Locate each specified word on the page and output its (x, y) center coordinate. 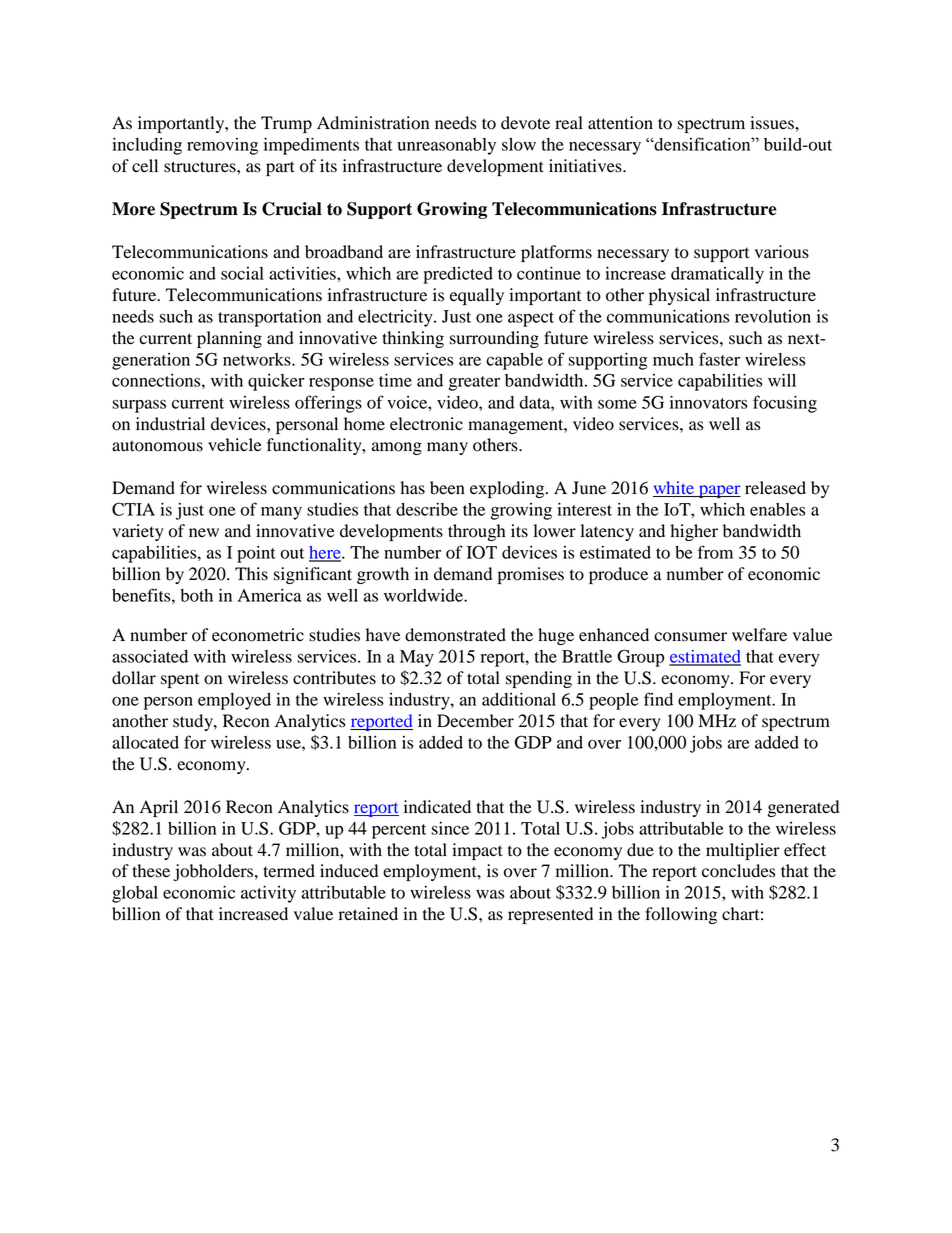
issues (773, 123)
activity (268, 894)
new (204, 533)
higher (694, 532)
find (658, 699)
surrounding (494, 339)
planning (229, 339)
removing (222, 146)
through (477, 532)
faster (719, 359)
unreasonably (446, 146)
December (475, 721)
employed (234, 701)
